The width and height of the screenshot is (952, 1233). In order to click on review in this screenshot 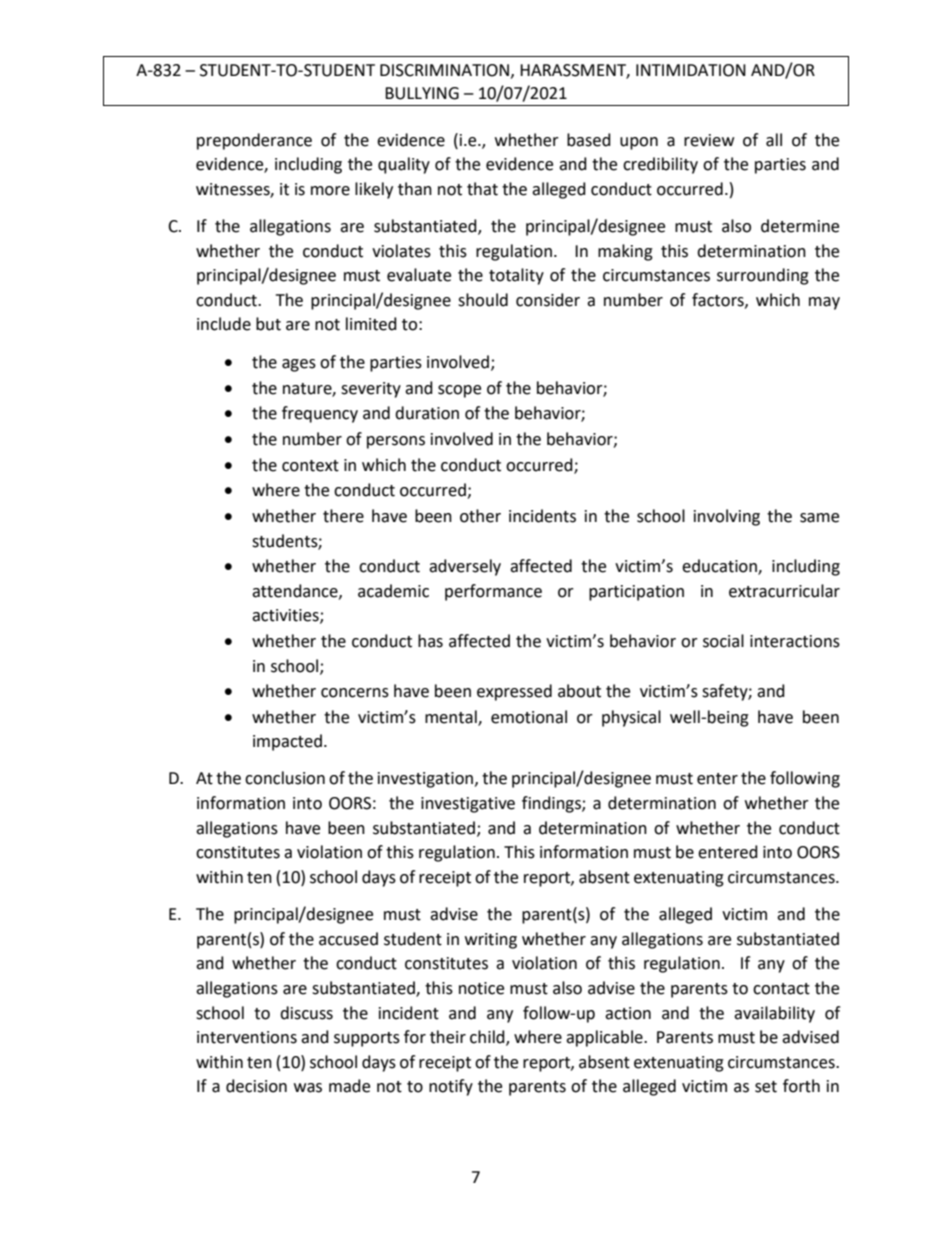, I will do `click(709, 140)`.
